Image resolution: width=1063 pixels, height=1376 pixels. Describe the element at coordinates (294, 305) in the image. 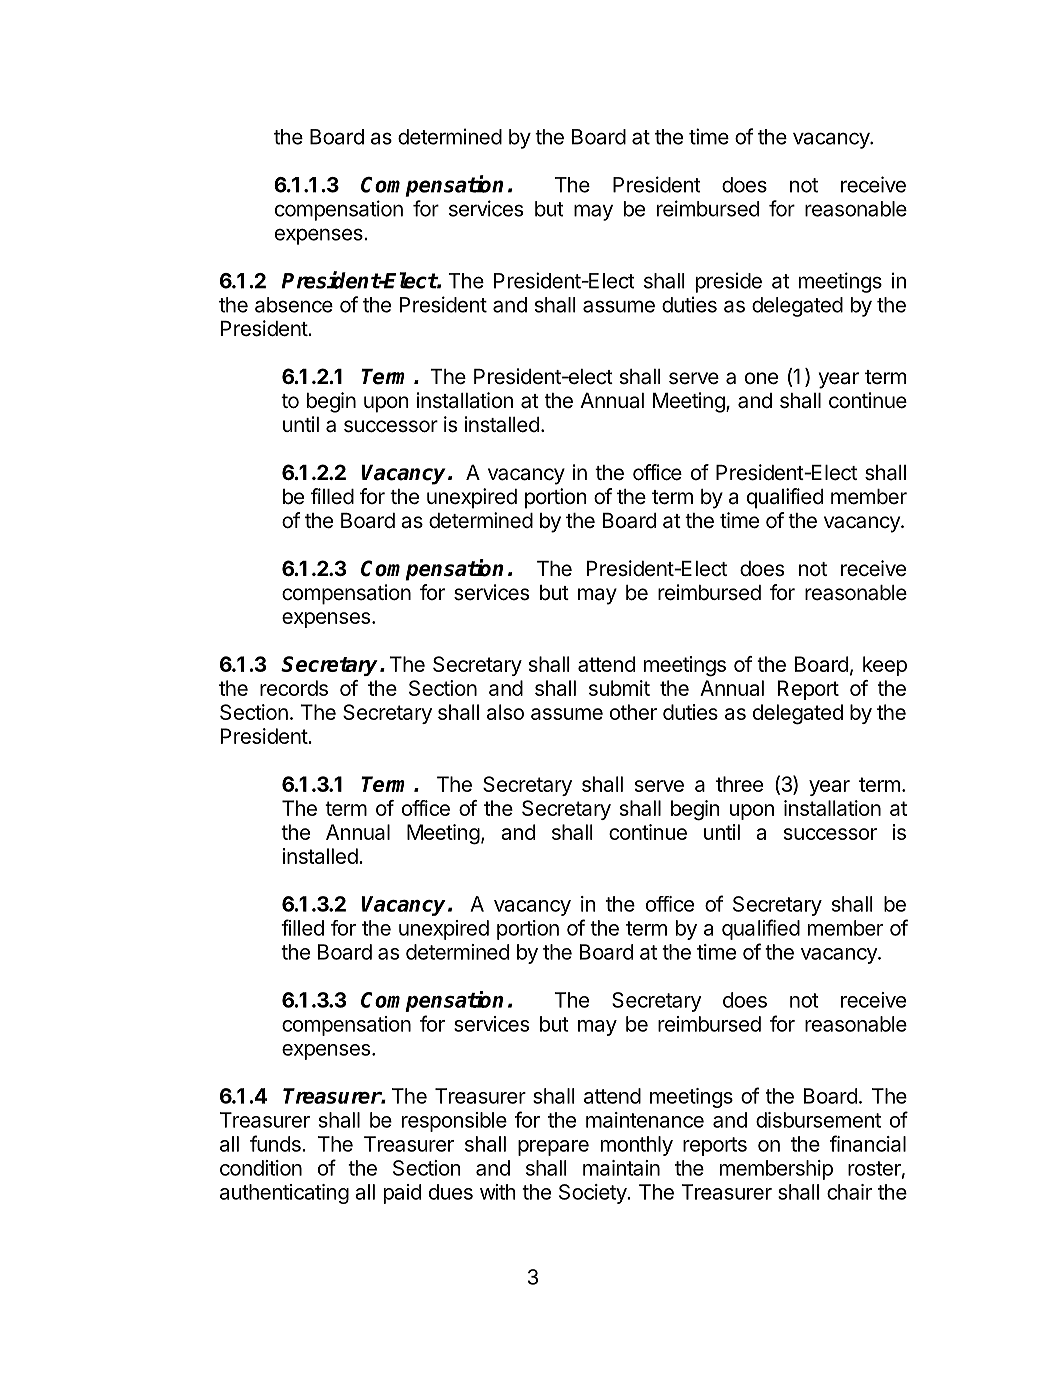

I see `absence` at that location.
